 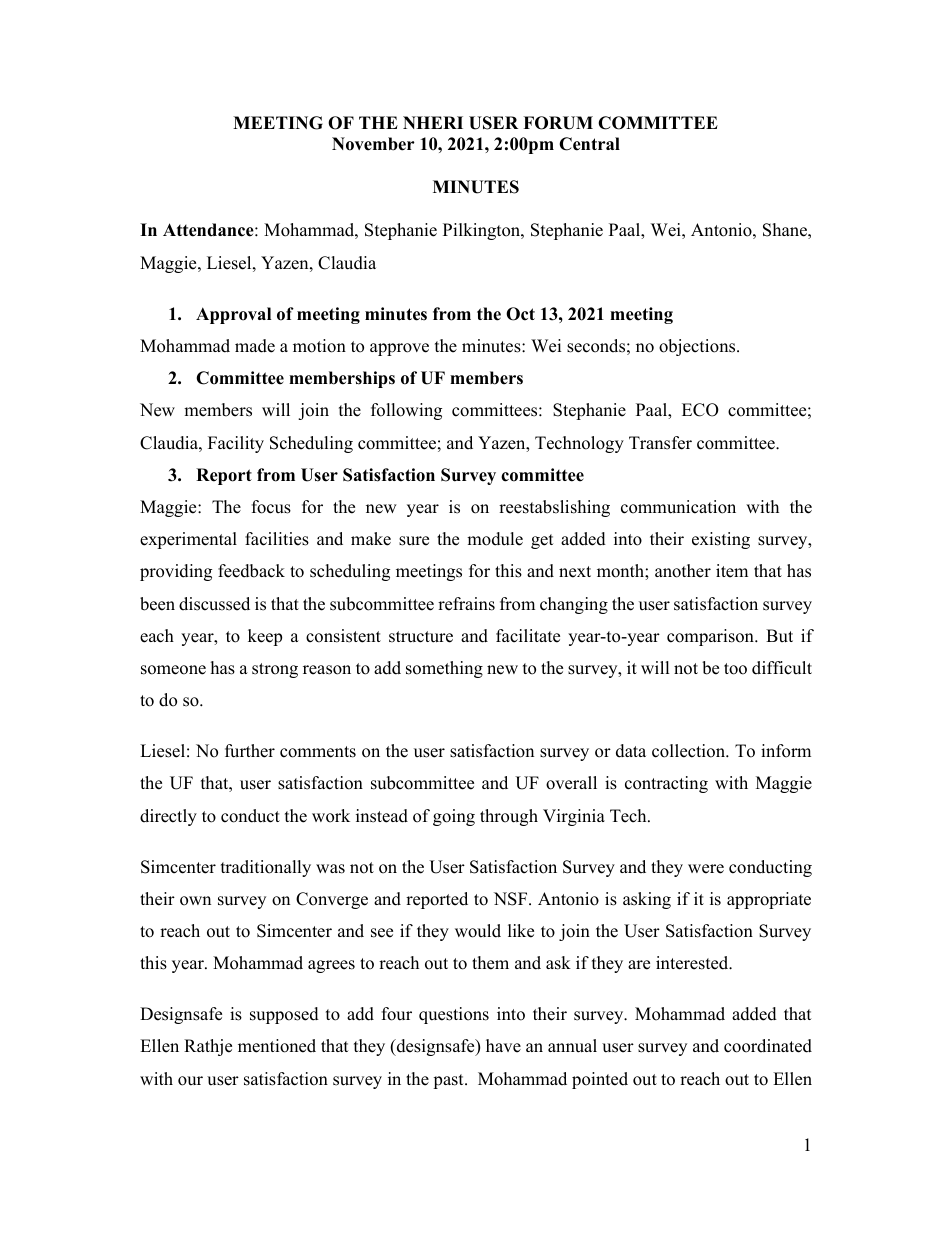 I want to click on Central, so click(x=589, y=144).
